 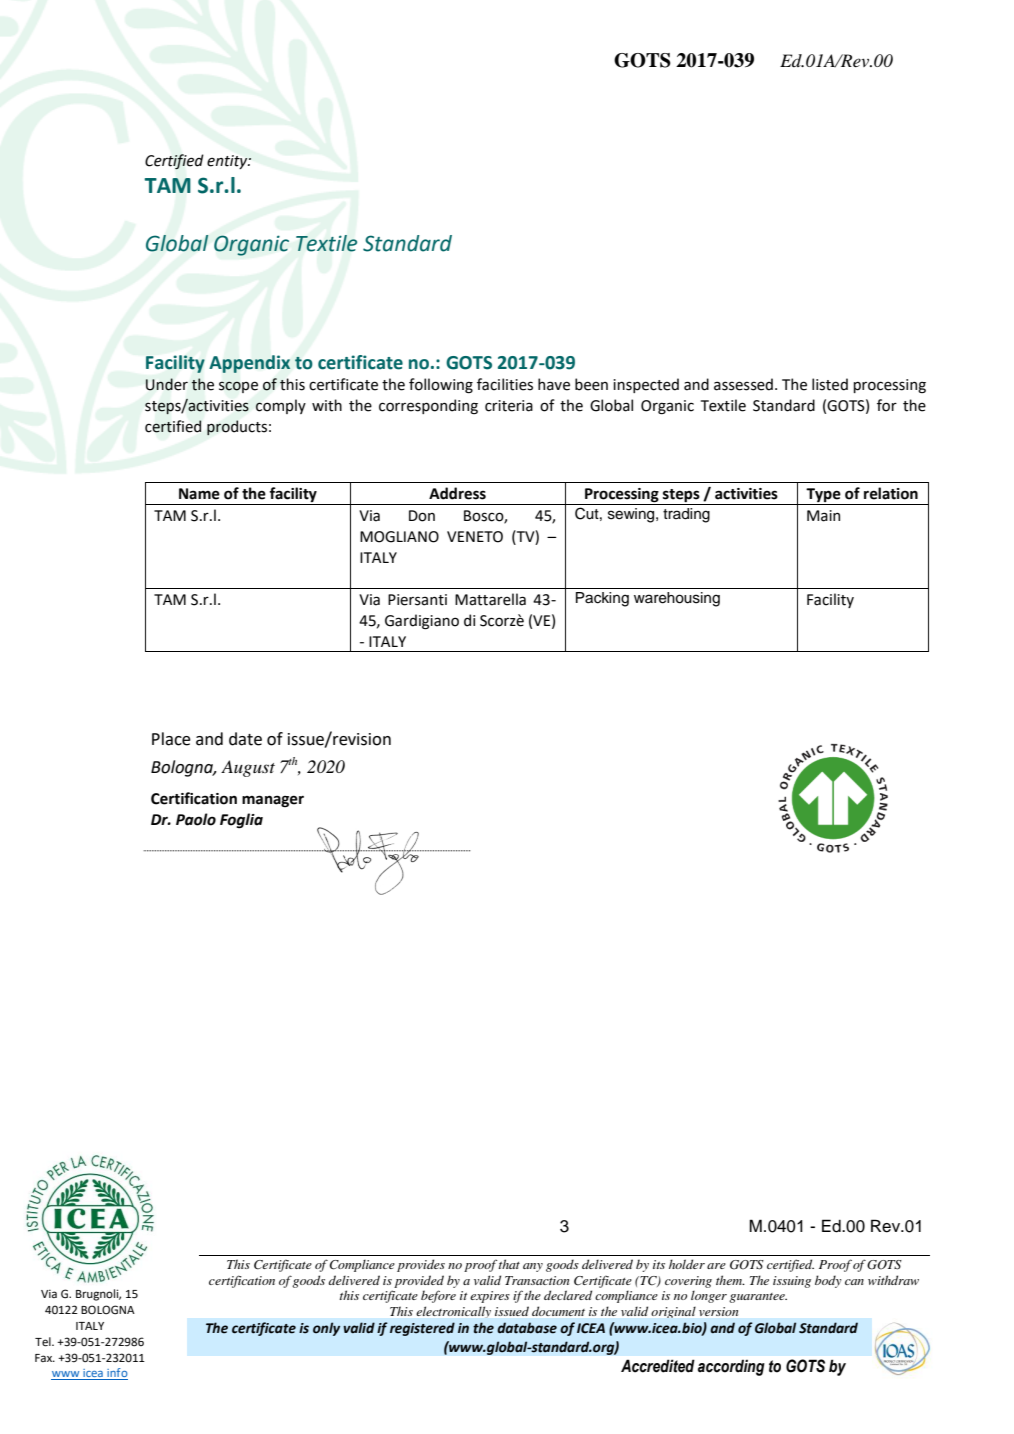 I want to click on Paolo, so click(x=196, y=819).
